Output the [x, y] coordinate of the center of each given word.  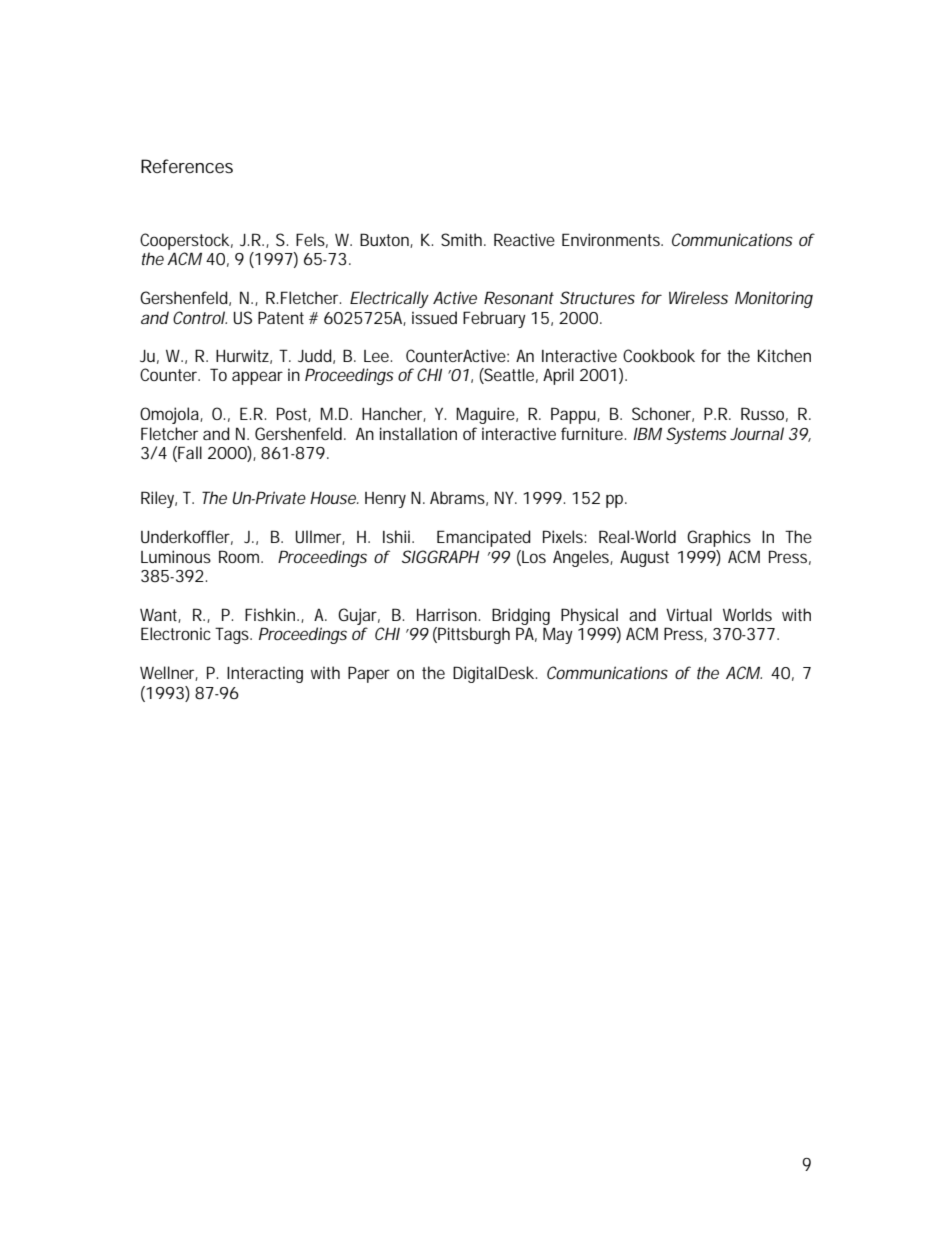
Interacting [265, 674]
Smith [463, 239]
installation [418, 433]
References [187, 166]
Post [294, 414]
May [558, 635]
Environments [612, 239]
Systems [696, 435]
